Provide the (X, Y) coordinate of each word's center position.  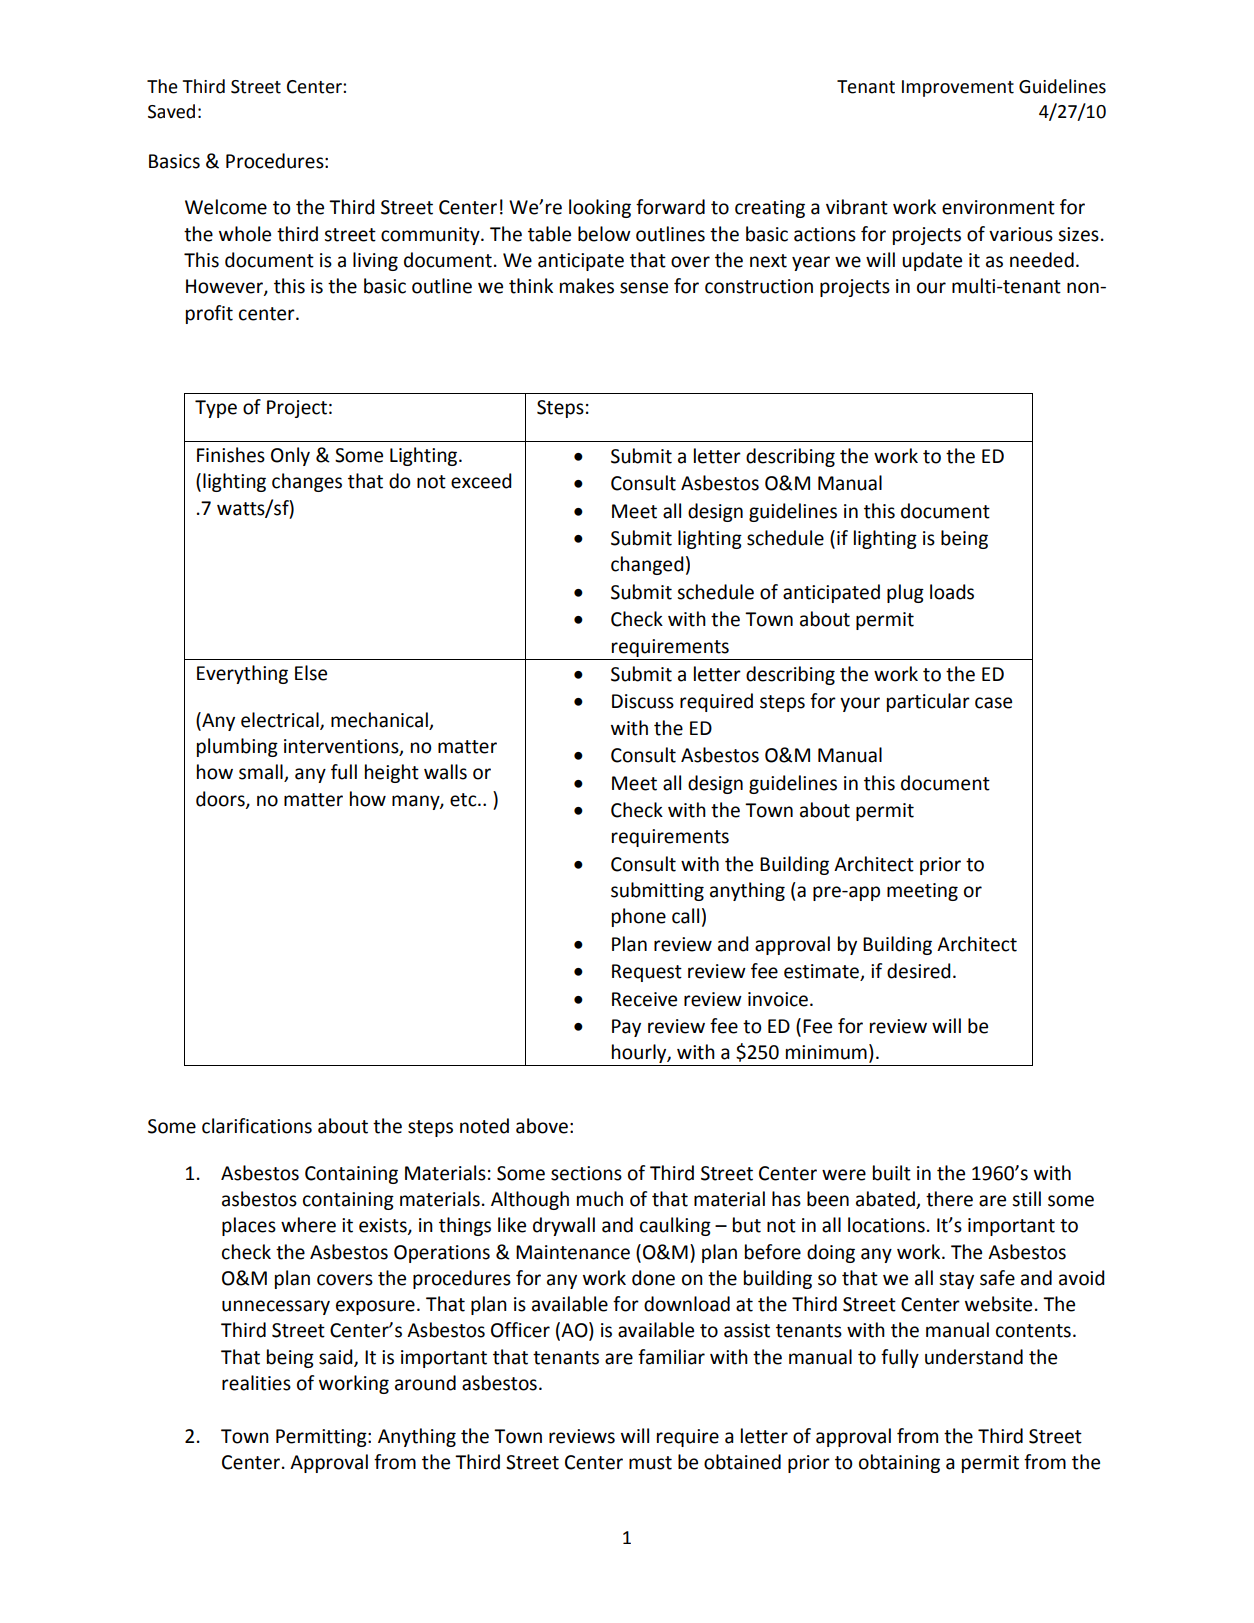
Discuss (643, 701)
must (650, 1463)
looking (600, 208)
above (542, 1126)
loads (952, 592)
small (262, 773)
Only (290, 456)
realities (256, 1383)
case (993, 703)
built (892, 1173)
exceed (481, 481)
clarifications (257, 1126)
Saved (171, 111)
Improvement (958, 88)
